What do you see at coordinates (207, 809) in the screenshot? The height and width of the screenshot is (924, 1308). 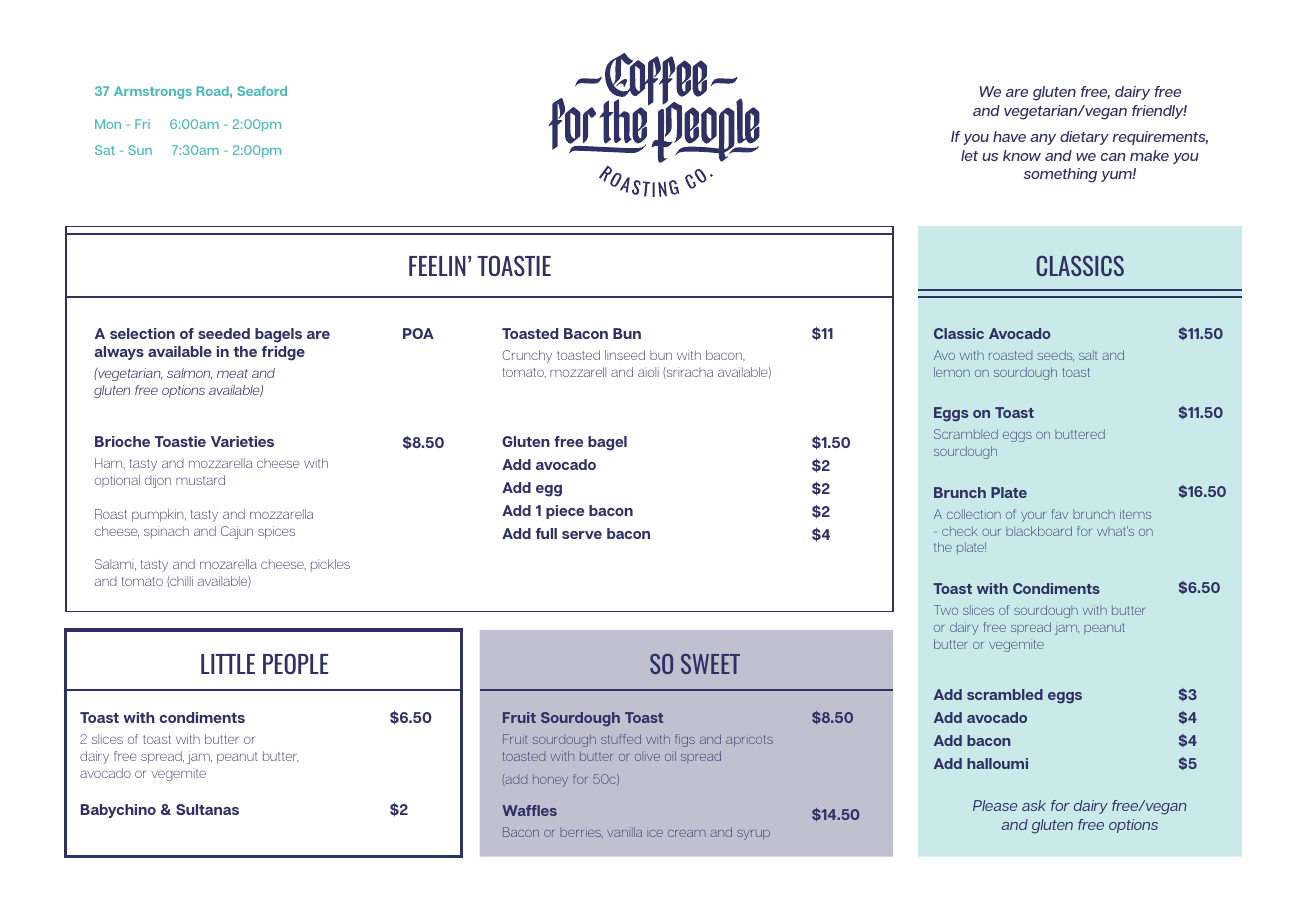 I see `Sultanas` at bounding box center [207, 809].
